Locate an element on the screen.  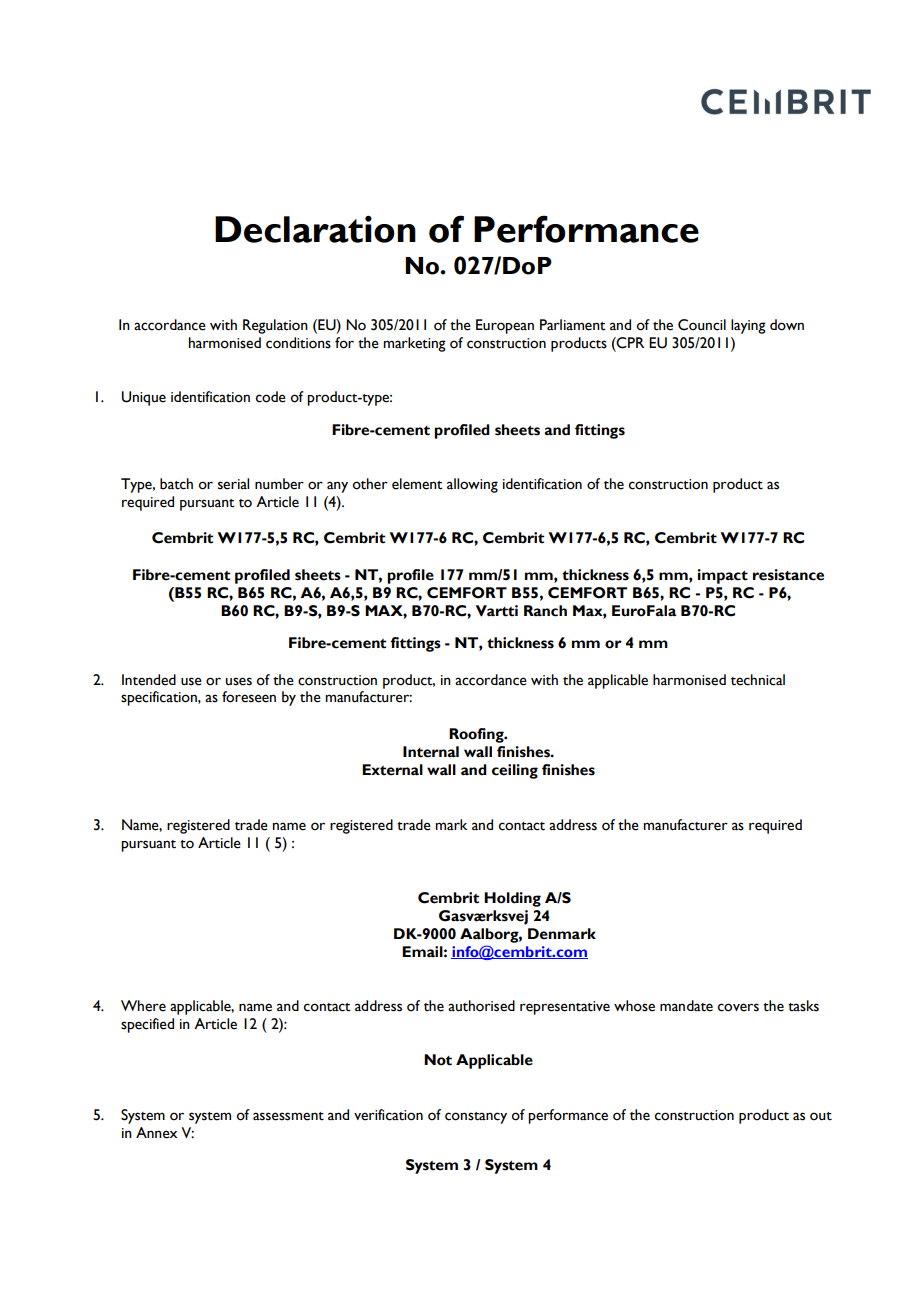
Declaration is located at coordinates (315, 229).
